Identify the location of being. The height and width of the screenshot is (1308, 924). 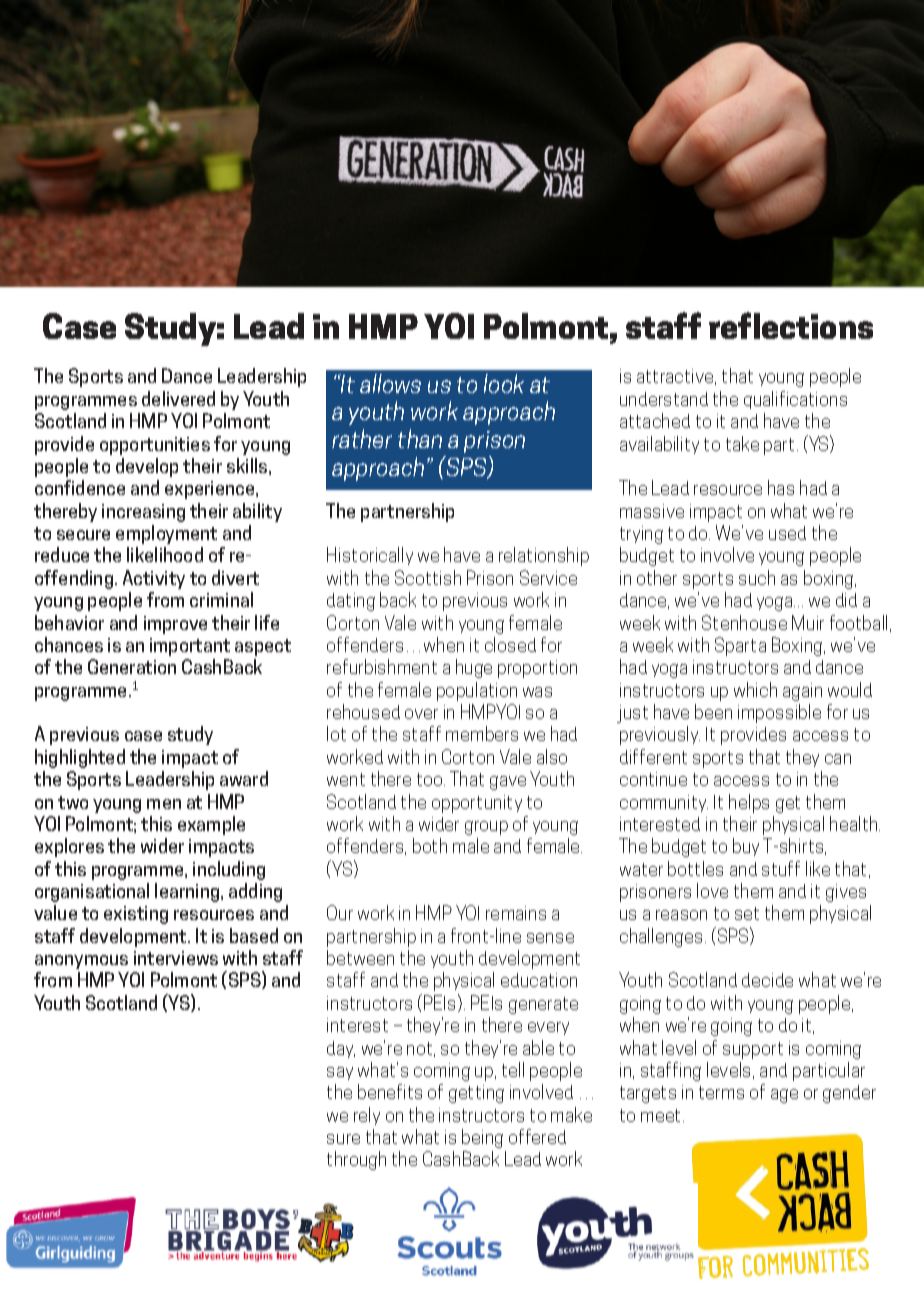
(482, 1138).
